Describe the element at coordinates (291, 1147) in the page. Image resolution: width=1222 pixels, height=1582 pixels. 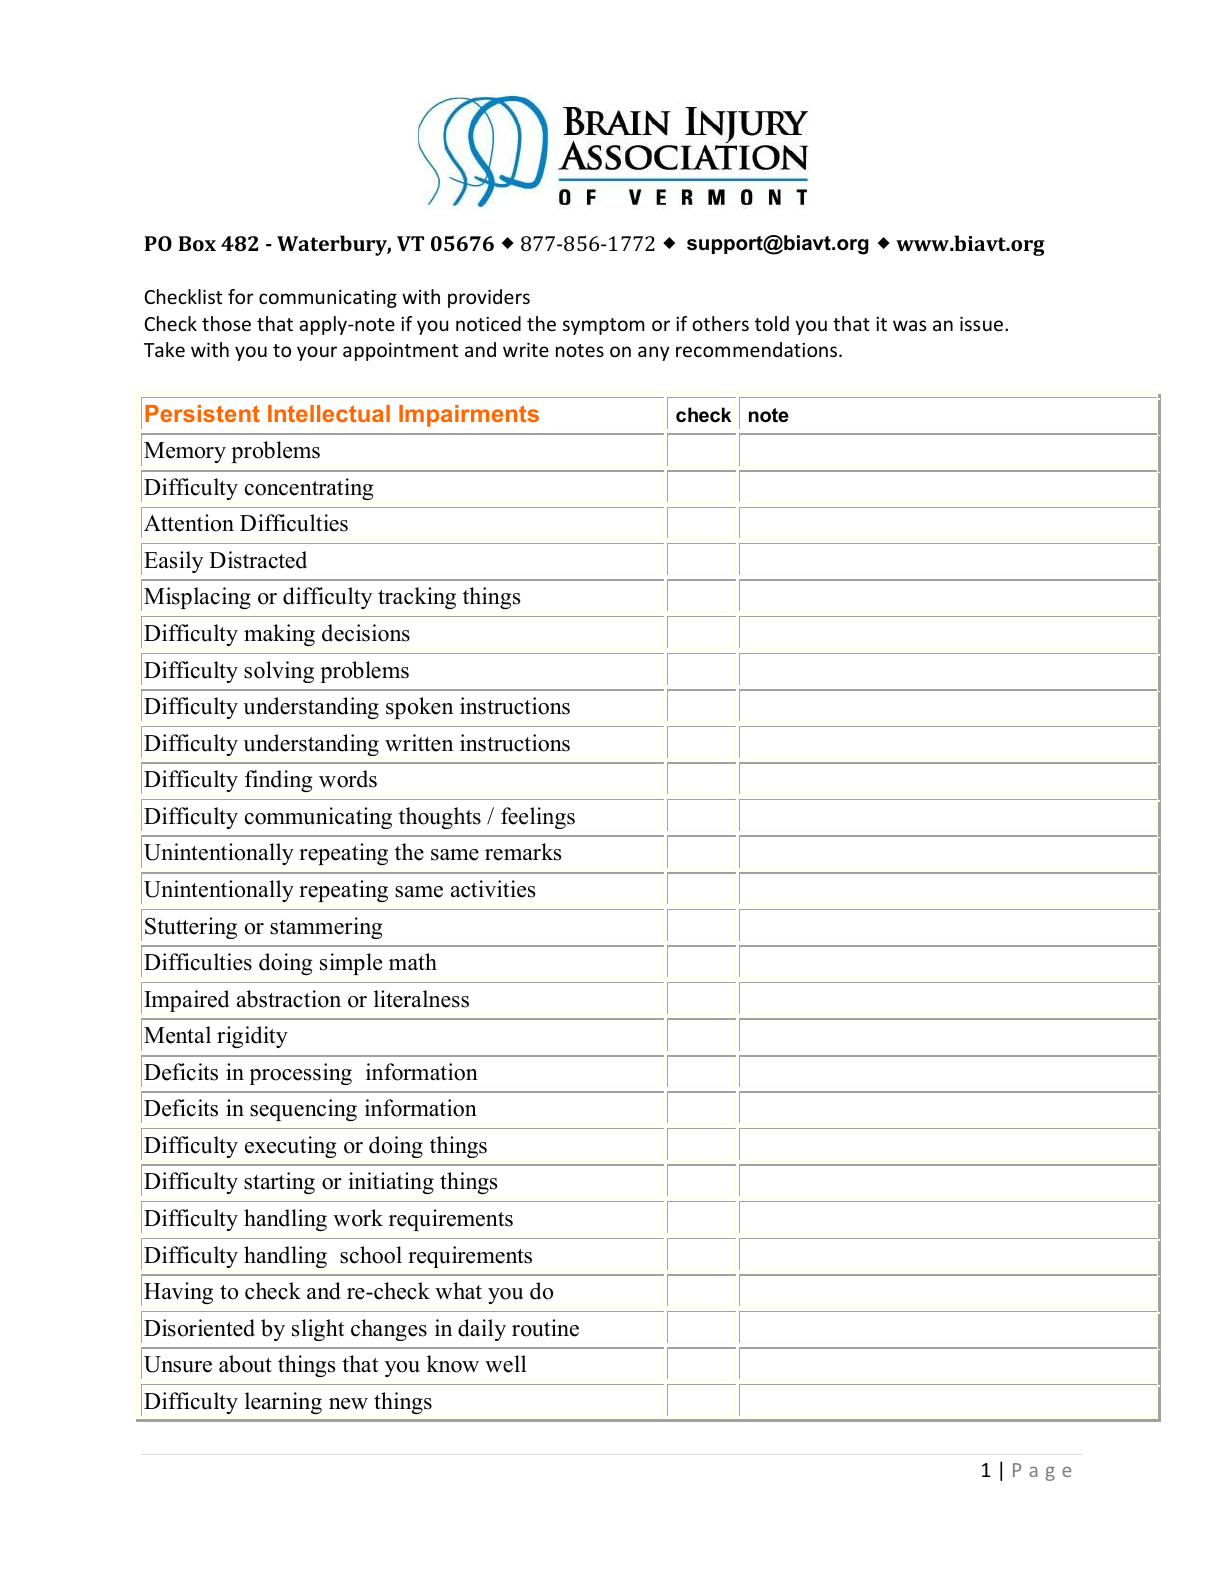
I see `executing` at that location.
